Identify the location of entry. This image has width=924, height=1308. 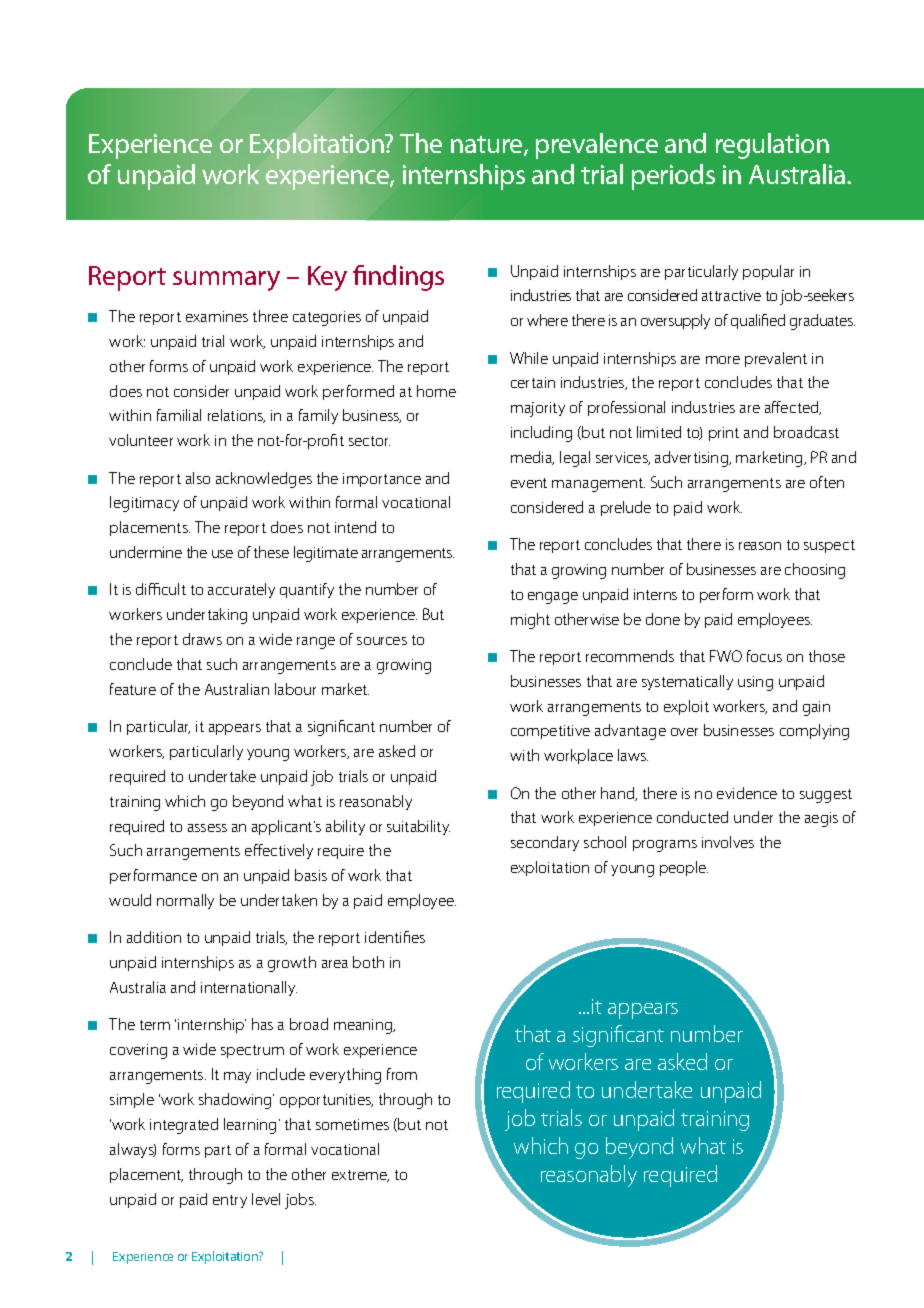
(230, 1201).
